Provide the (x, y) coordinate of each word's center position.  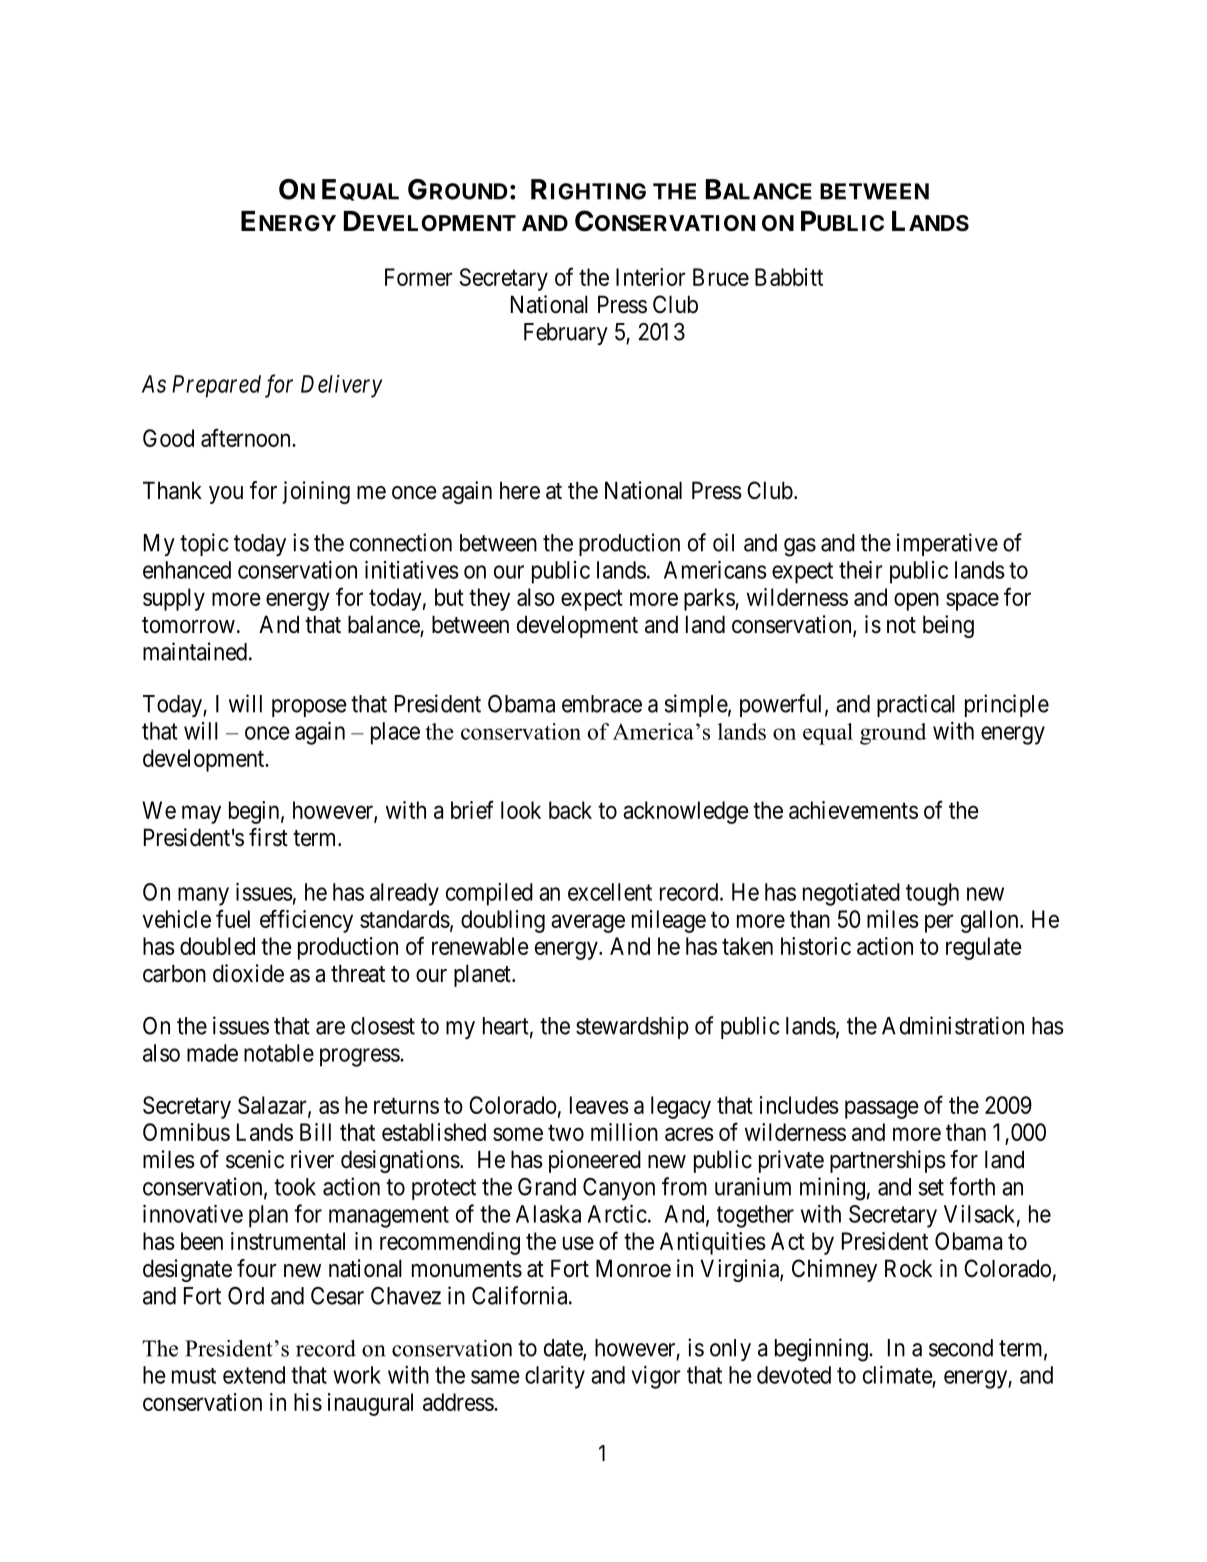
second (961, 1348)
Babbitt (789, 277)
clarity (555, 1377)
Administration (953, 1025)
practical (916, 705)
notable (279, 1053)
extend (254, 1375)
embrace (602, 704)
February (566, 334)
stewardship (632, 1027)
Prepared (216, 386)
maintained (195, 651)
